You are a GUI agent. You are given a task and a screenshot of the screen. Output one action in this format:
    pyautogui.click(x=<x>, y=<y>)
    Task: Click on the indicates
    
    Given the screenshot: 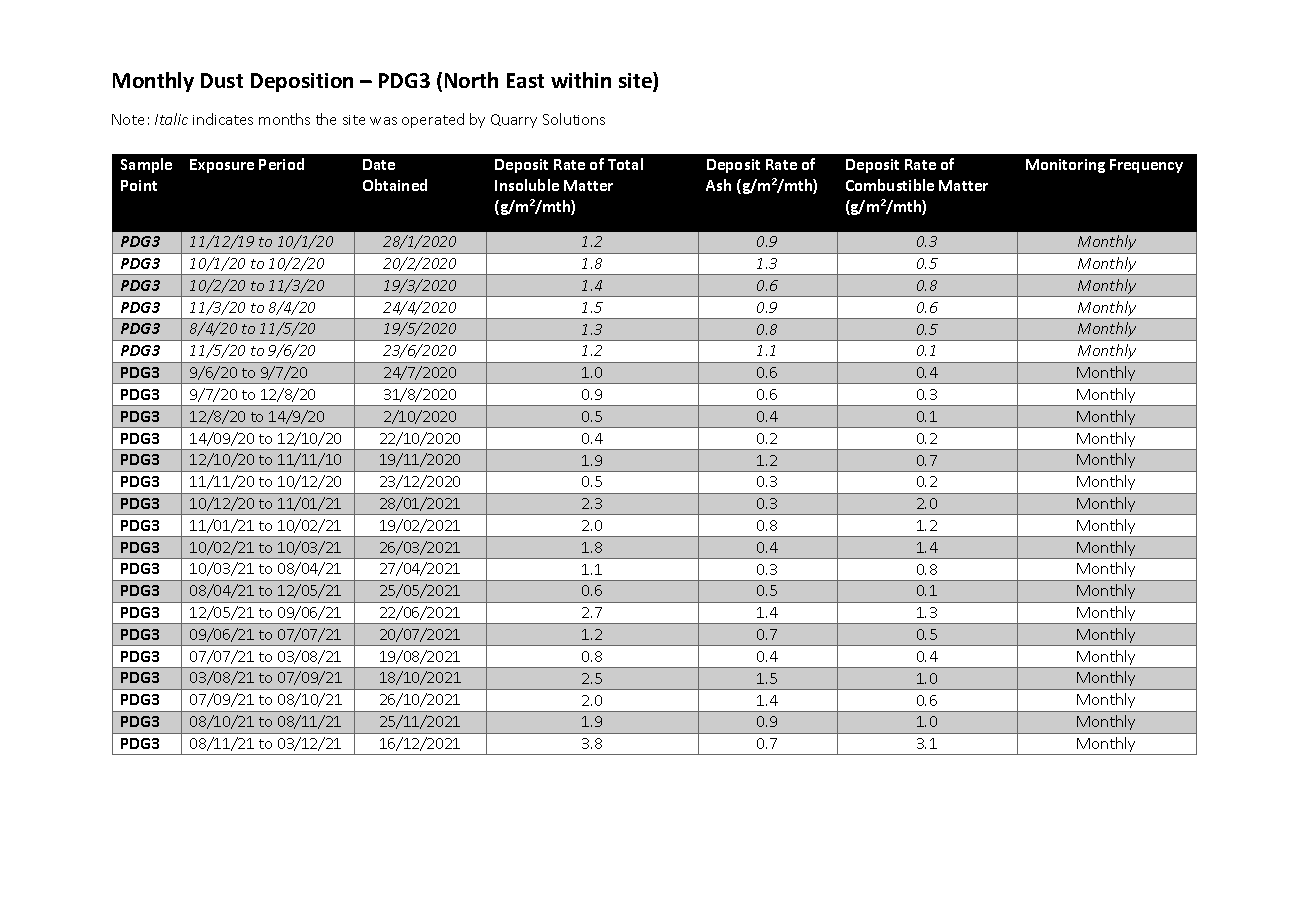 What is the action you would take?
    pyautogui.click(x=223, y=119)
